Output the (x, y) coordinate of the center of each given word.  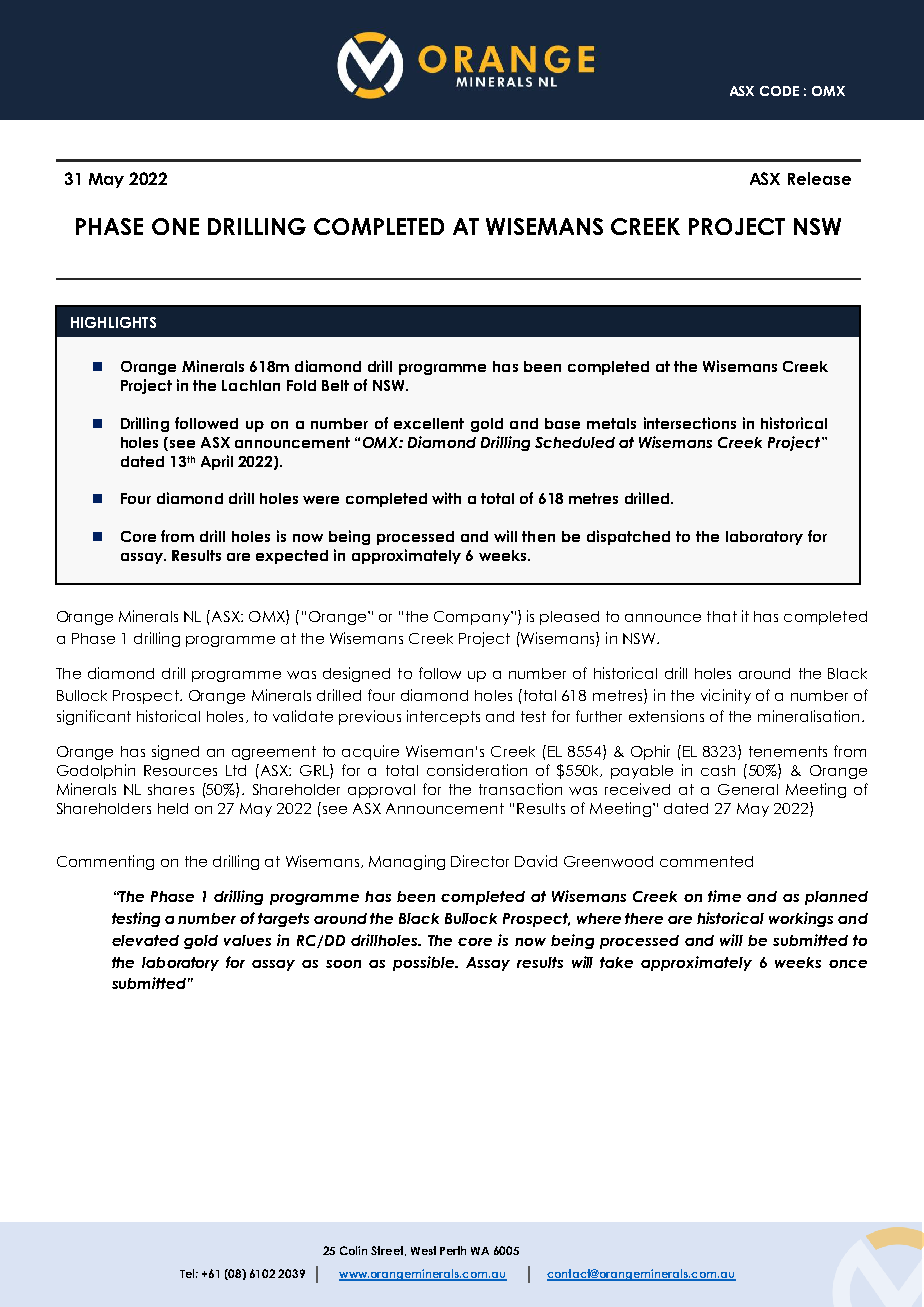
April (217, 462)
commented (706, 861)
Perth (453, 1250)
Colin (353, 1250)
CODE (779, 91)
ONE (175, 226)
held (173, 808)
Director (480, 861)
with (446, 498)
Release (819, 178)
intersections (690, 423)
